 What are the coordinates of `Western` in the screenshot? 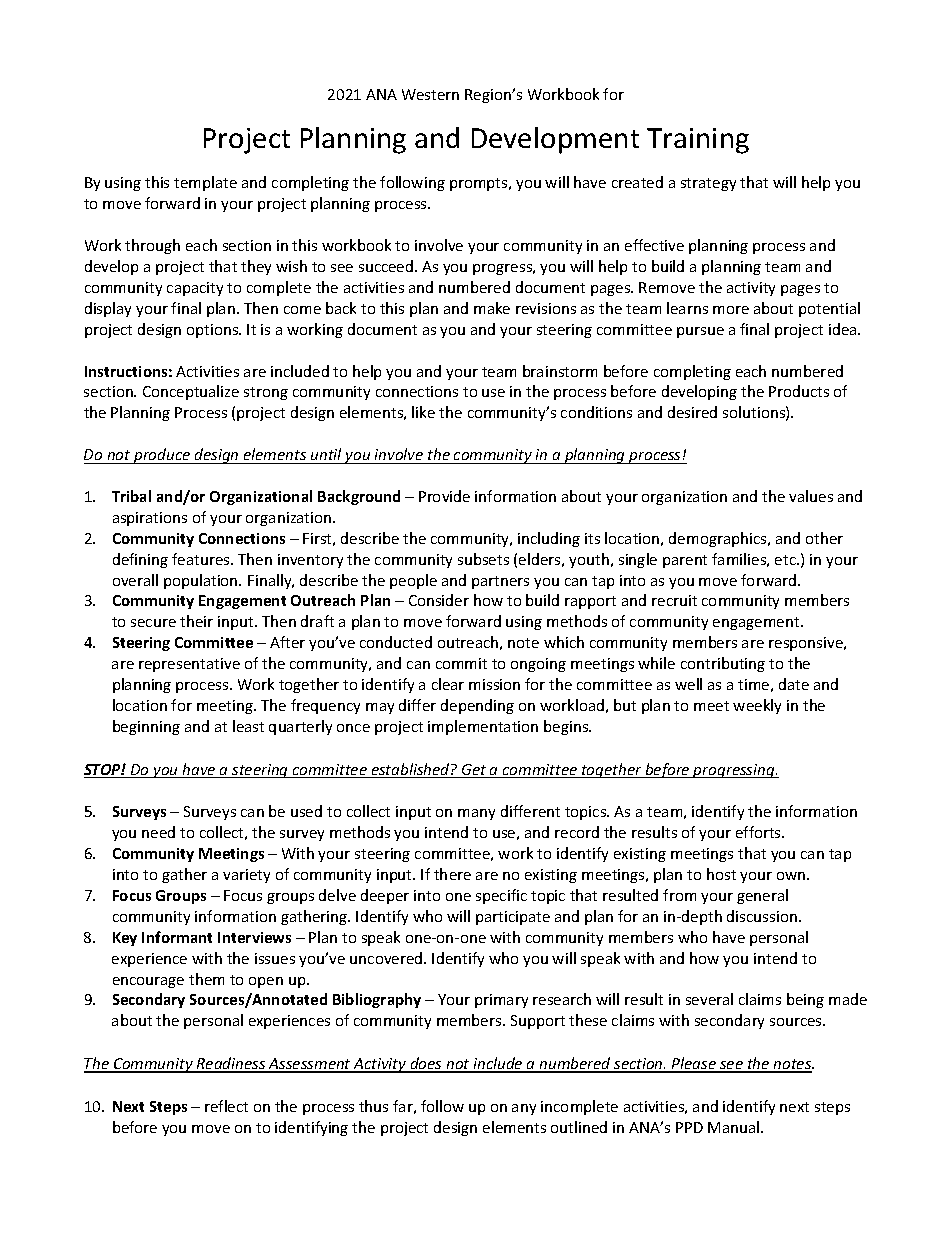 It's located at (430, 94).
